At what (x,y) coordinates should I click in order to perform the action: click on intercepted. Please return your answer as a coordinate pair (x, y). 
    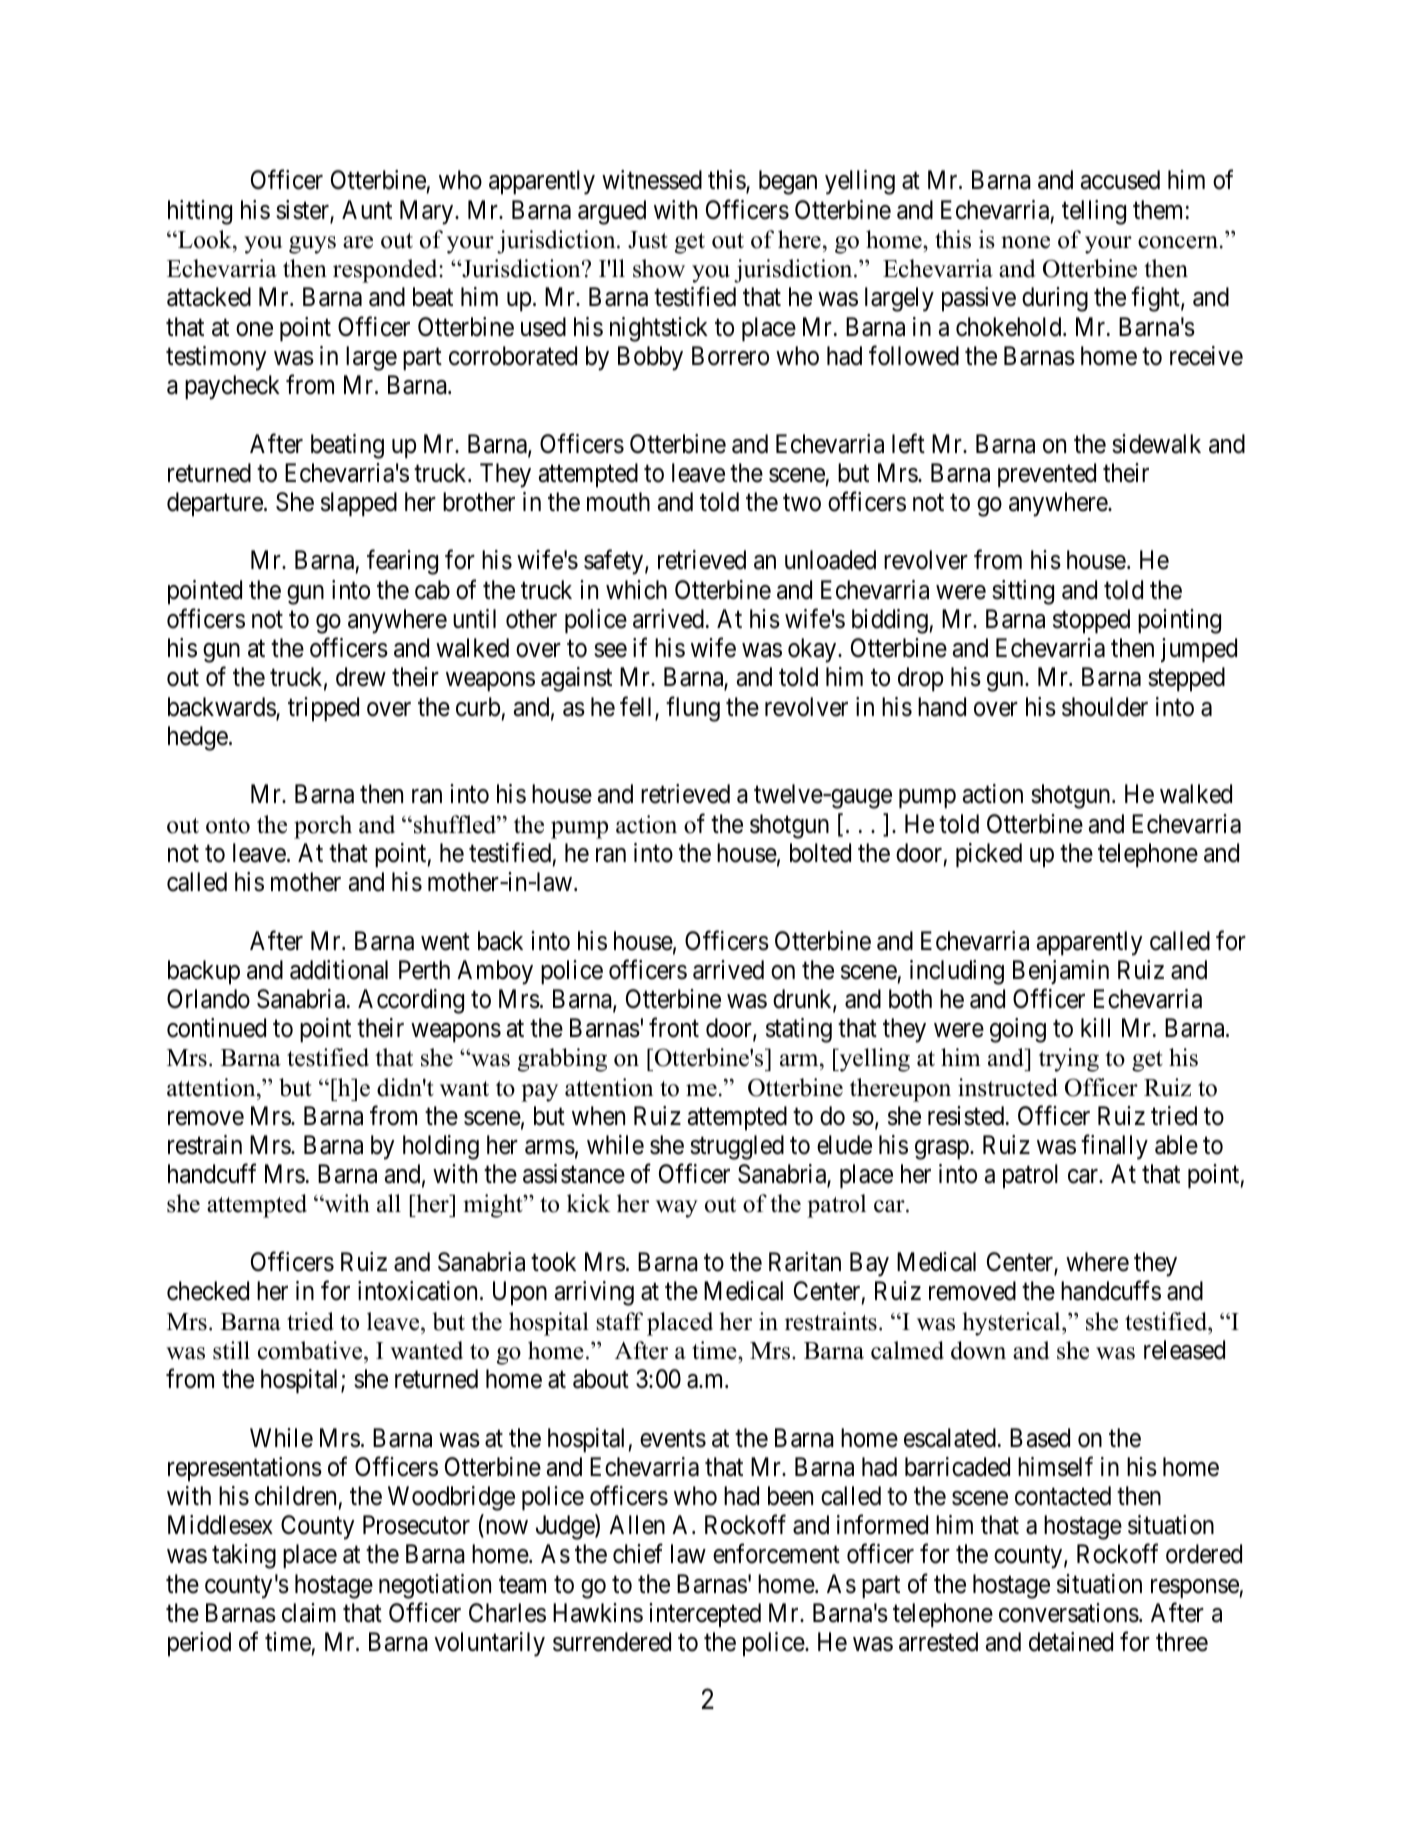
    Looking at the image, I should click on (705, 1615).
